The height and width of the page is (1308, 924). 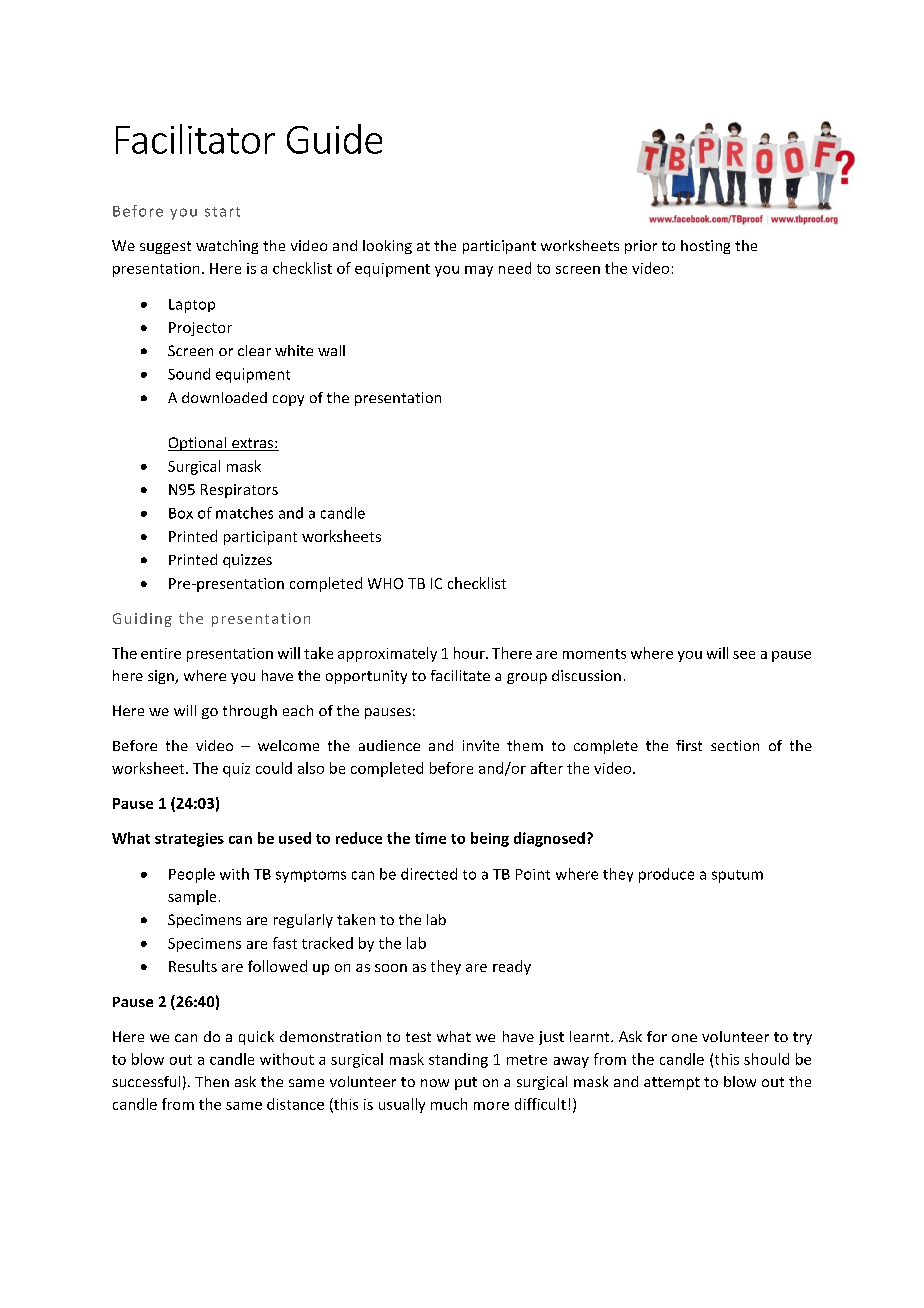 What do you see at coordinates (744, 655) in the page?
I see `see` at bounding box center [744, 655].
